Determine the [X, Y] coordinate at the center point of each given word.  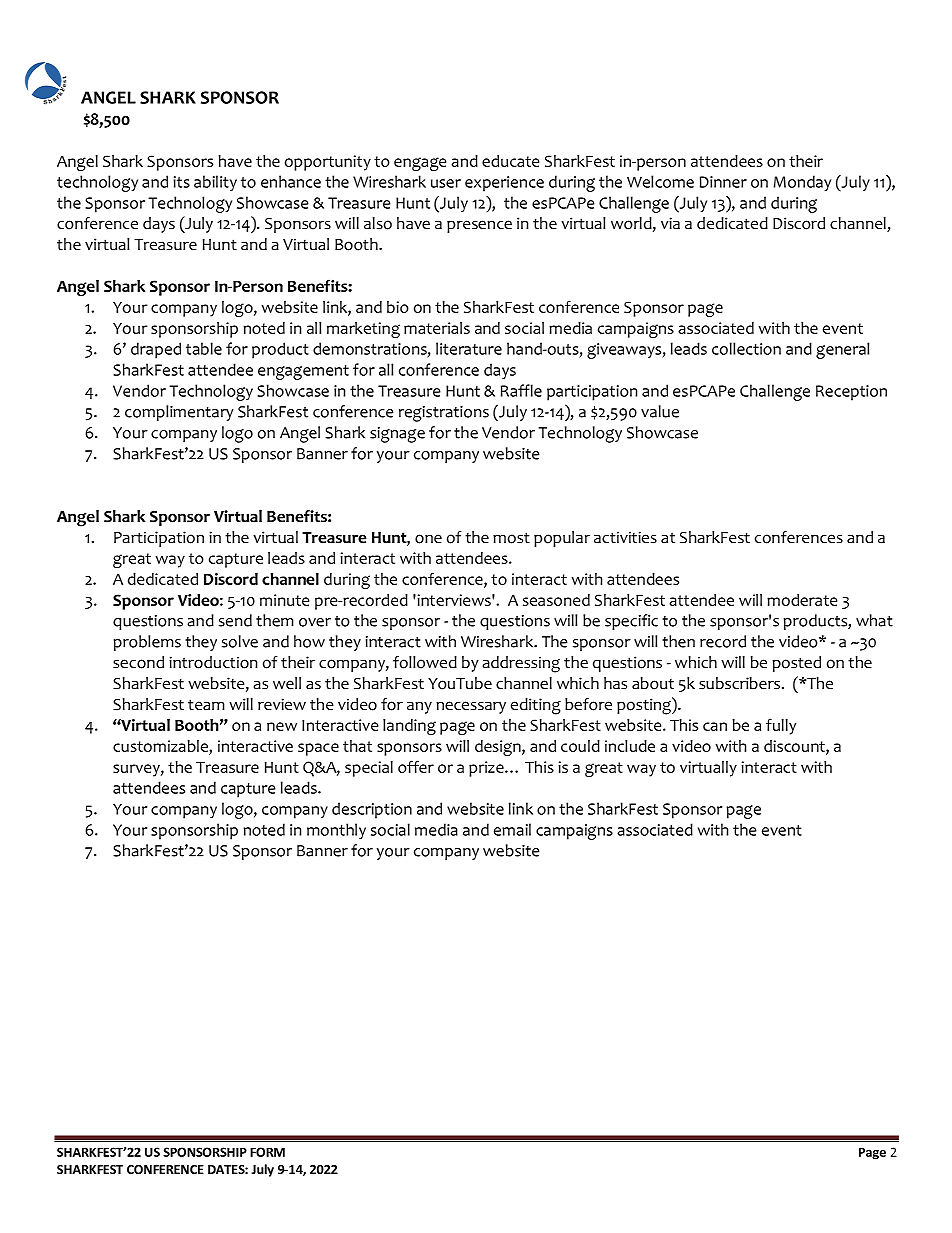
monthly [336, 831]
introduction [213, 662]
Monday [802, 183]
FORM [267, 1152]
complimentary [179, 413]
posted [796, 664]
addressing [521, 664]
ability [215, 183]
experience [504, 184]
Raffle [521, 390]
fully [781, 726]
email [512, 829]
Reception [851, 393]
